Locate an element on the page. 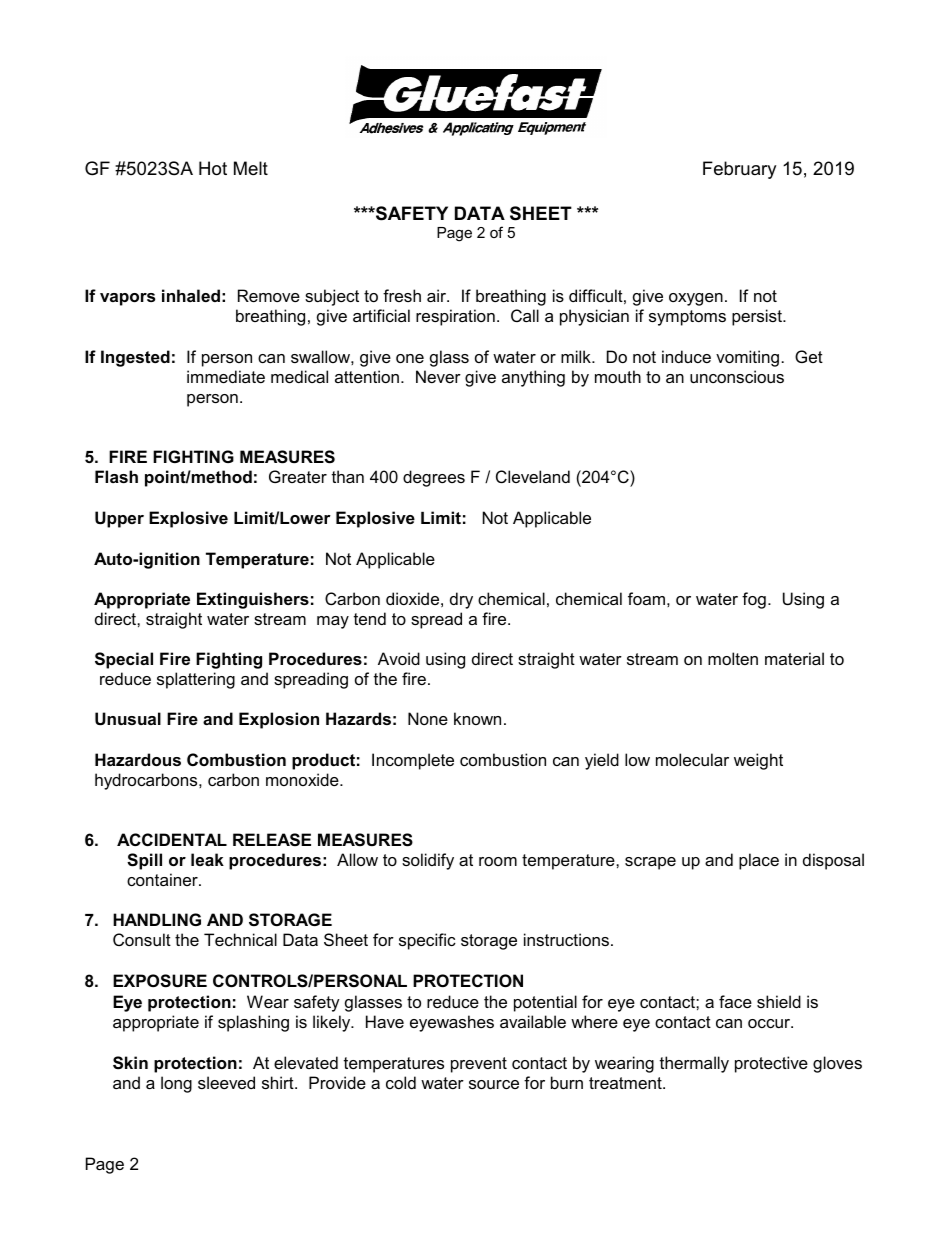  sleeved is located at coordinates (226, 1082).
